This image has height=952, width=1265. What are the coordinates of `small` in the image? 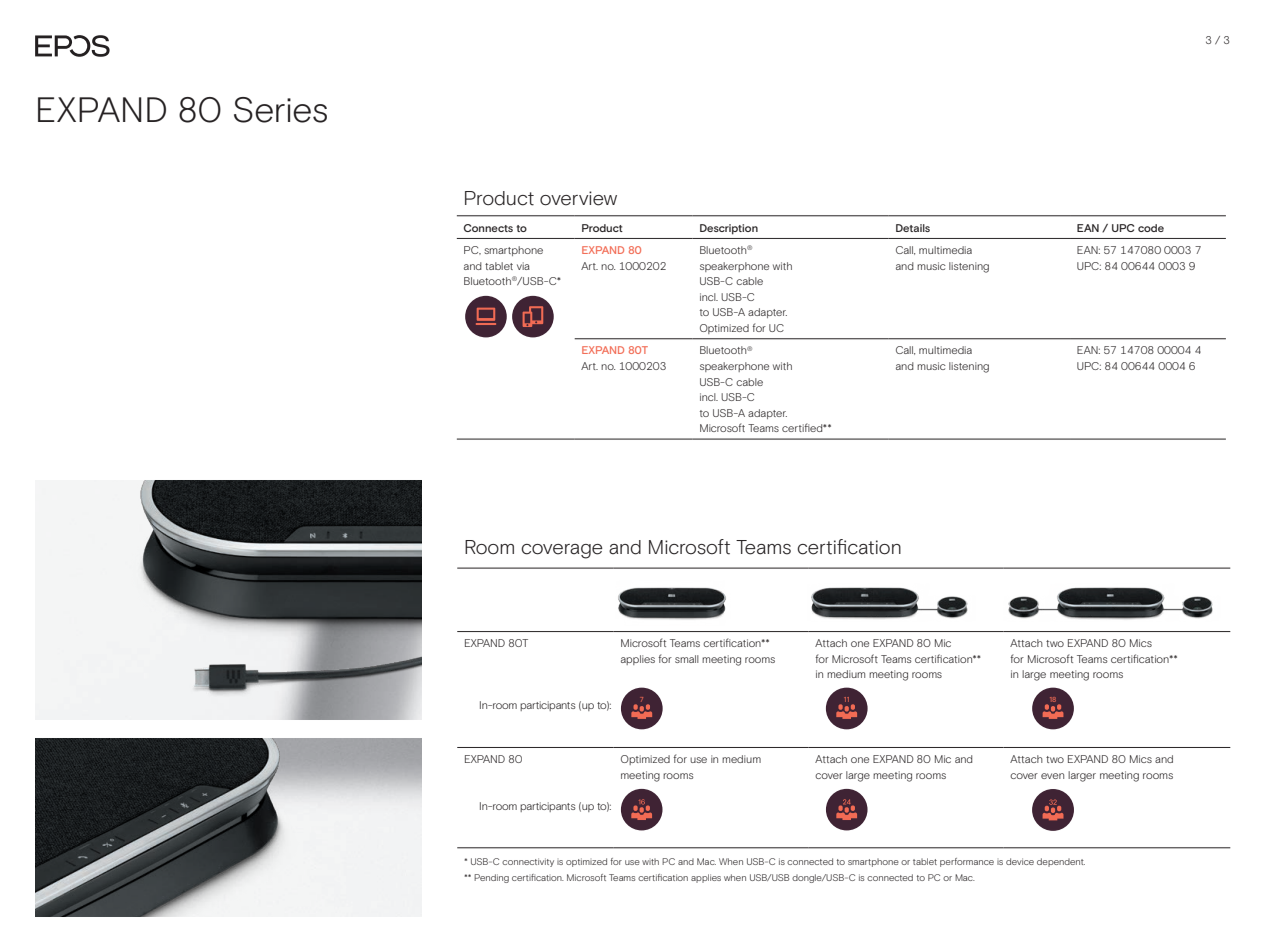 It's located at (687, 659).
